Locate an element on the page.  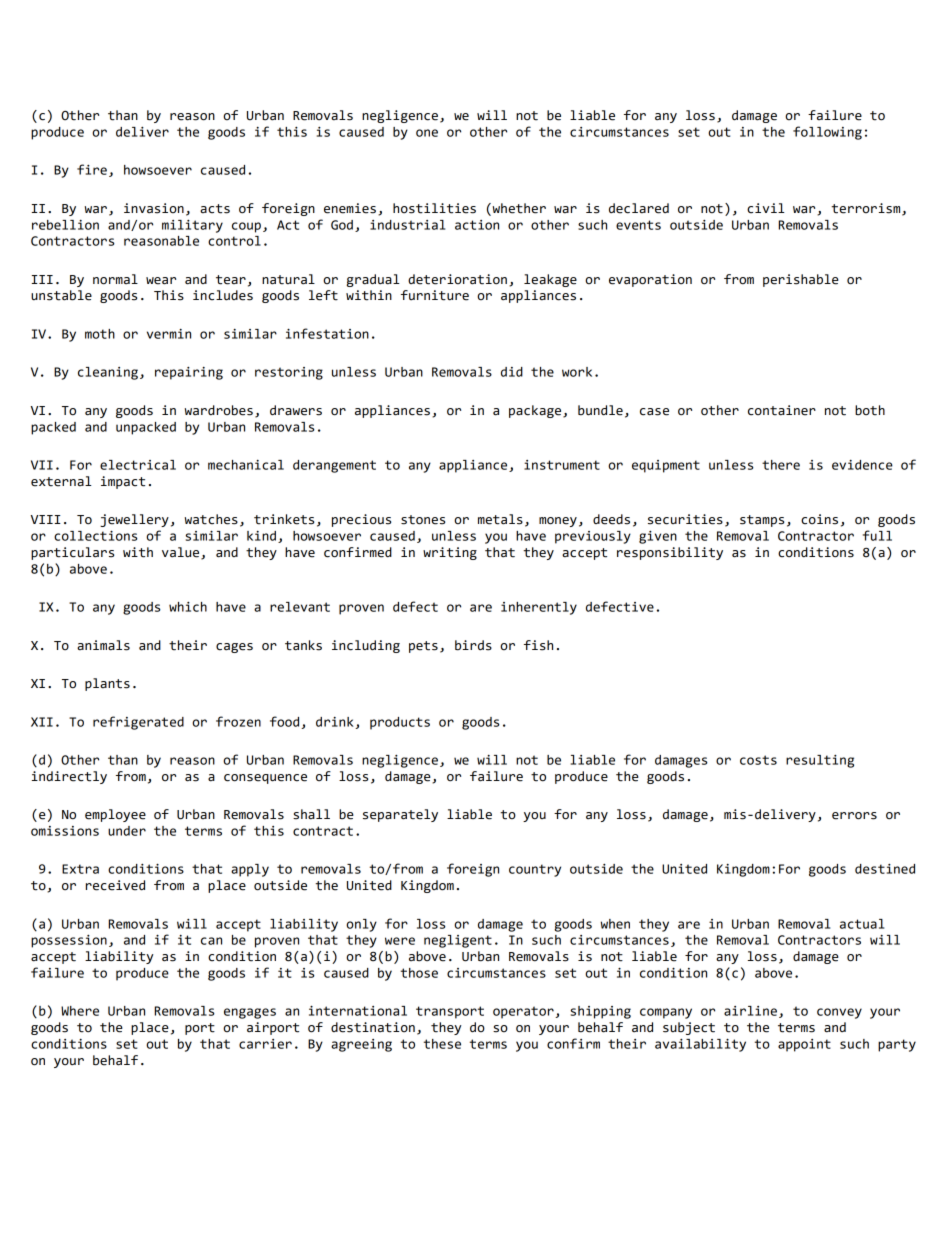
electrical is located at coordinates (138, 465).
